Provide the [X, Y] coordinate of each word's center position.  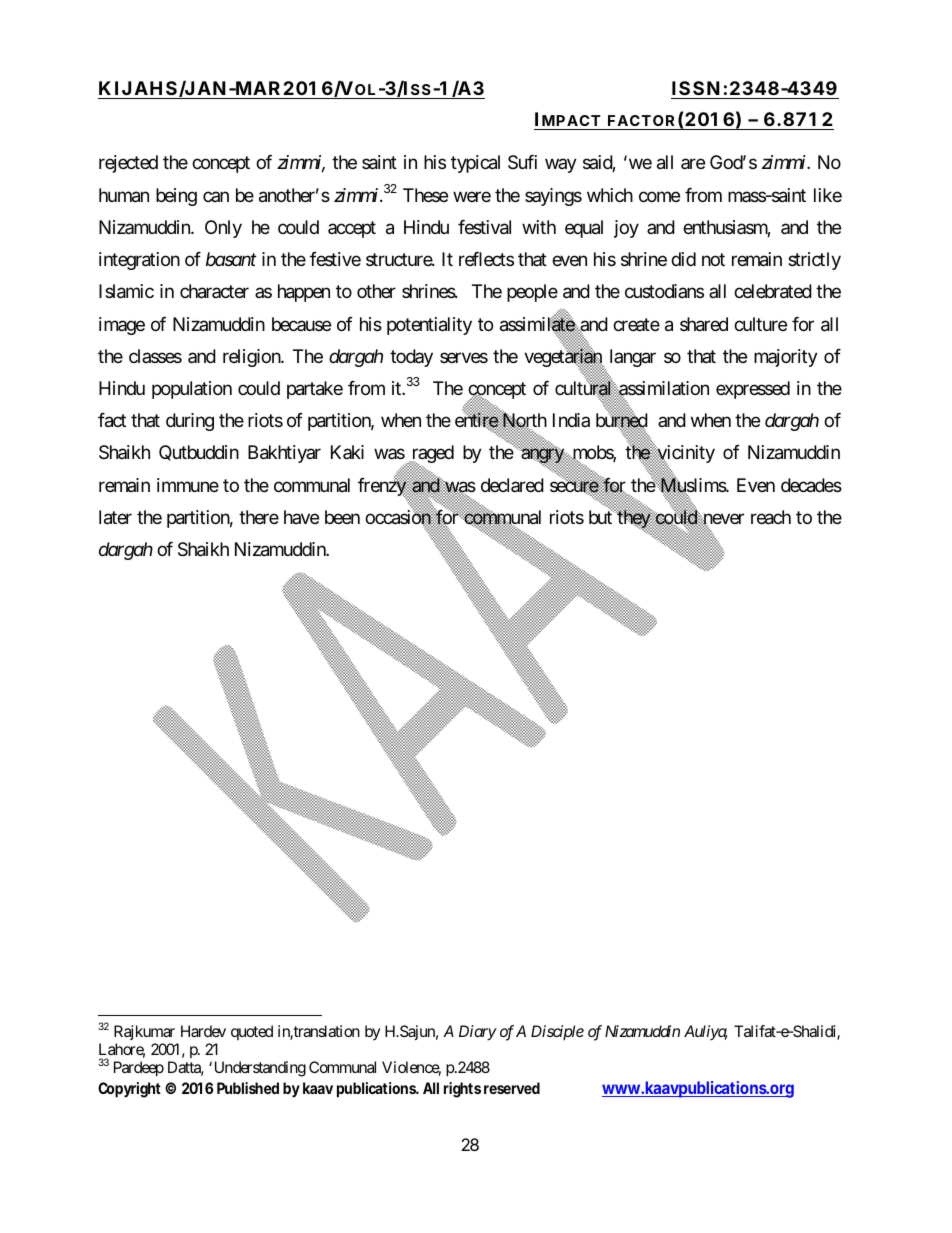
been [342, 517]
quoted [252, 1032]
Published [248, 1088]
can [216, 196]
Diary [478, 1033]
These [425, 195]
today [411, 358]
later [115, 517]
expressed [753, 390]
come [659, 196]
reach [771, 517]
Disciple [557, 1032]
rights [462, 1090]
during [190, 422]
